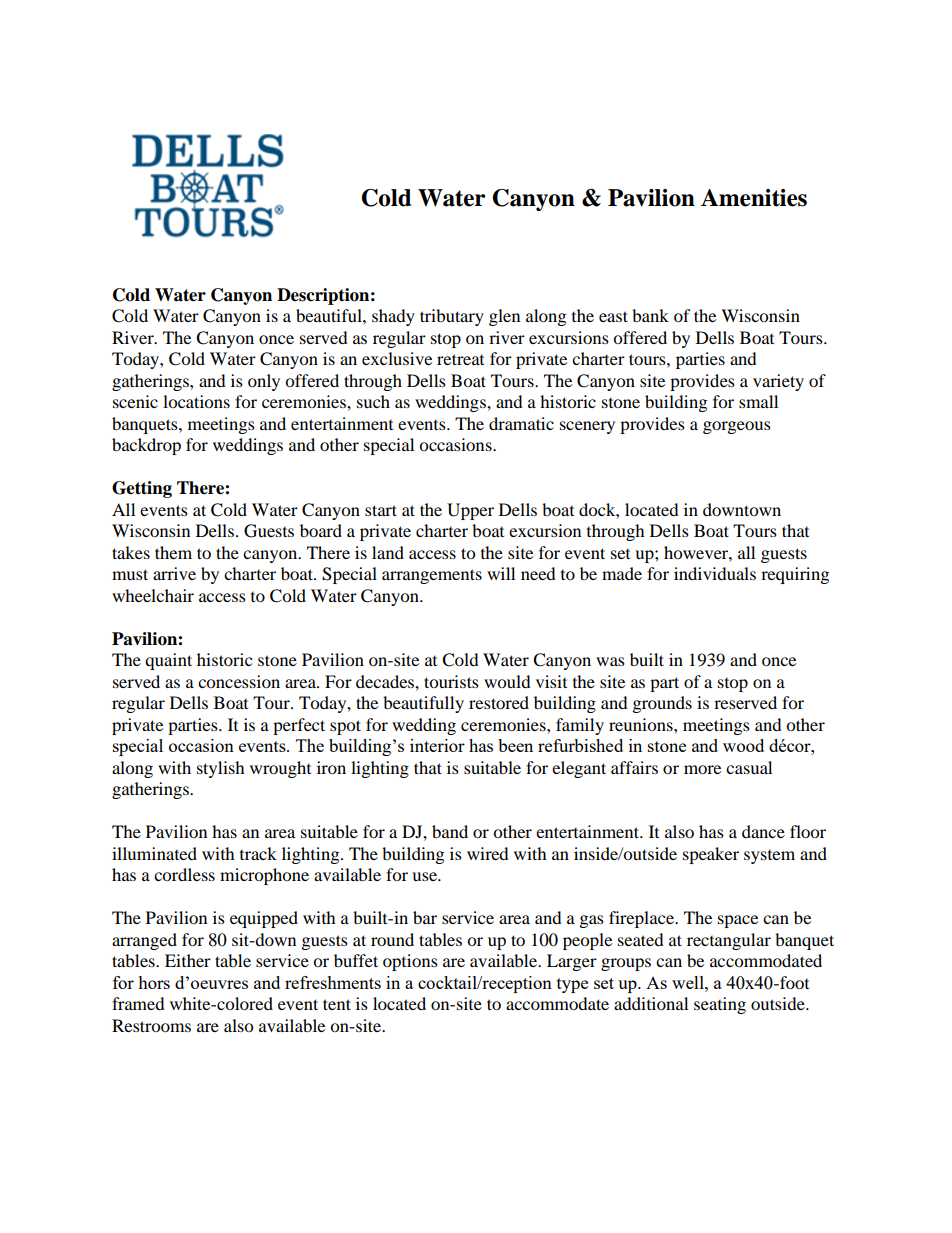 This page has height=1233, width=952. What do you see at coordinates (221, 769) in the page?
I see `stylish` at bounding box center [221, 769].
